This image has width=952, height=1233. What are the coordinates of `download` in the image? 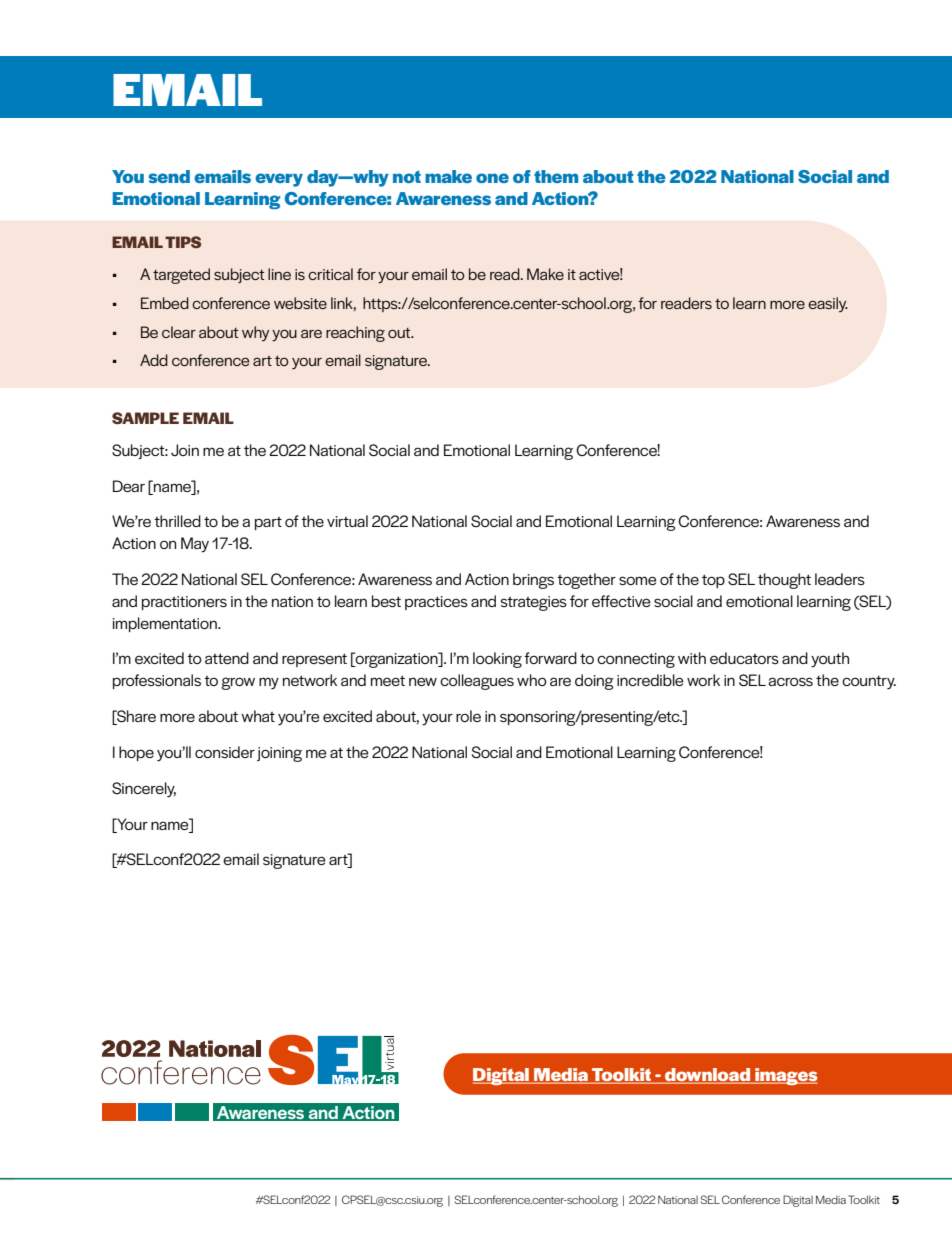 It's located at (708, 1076).
